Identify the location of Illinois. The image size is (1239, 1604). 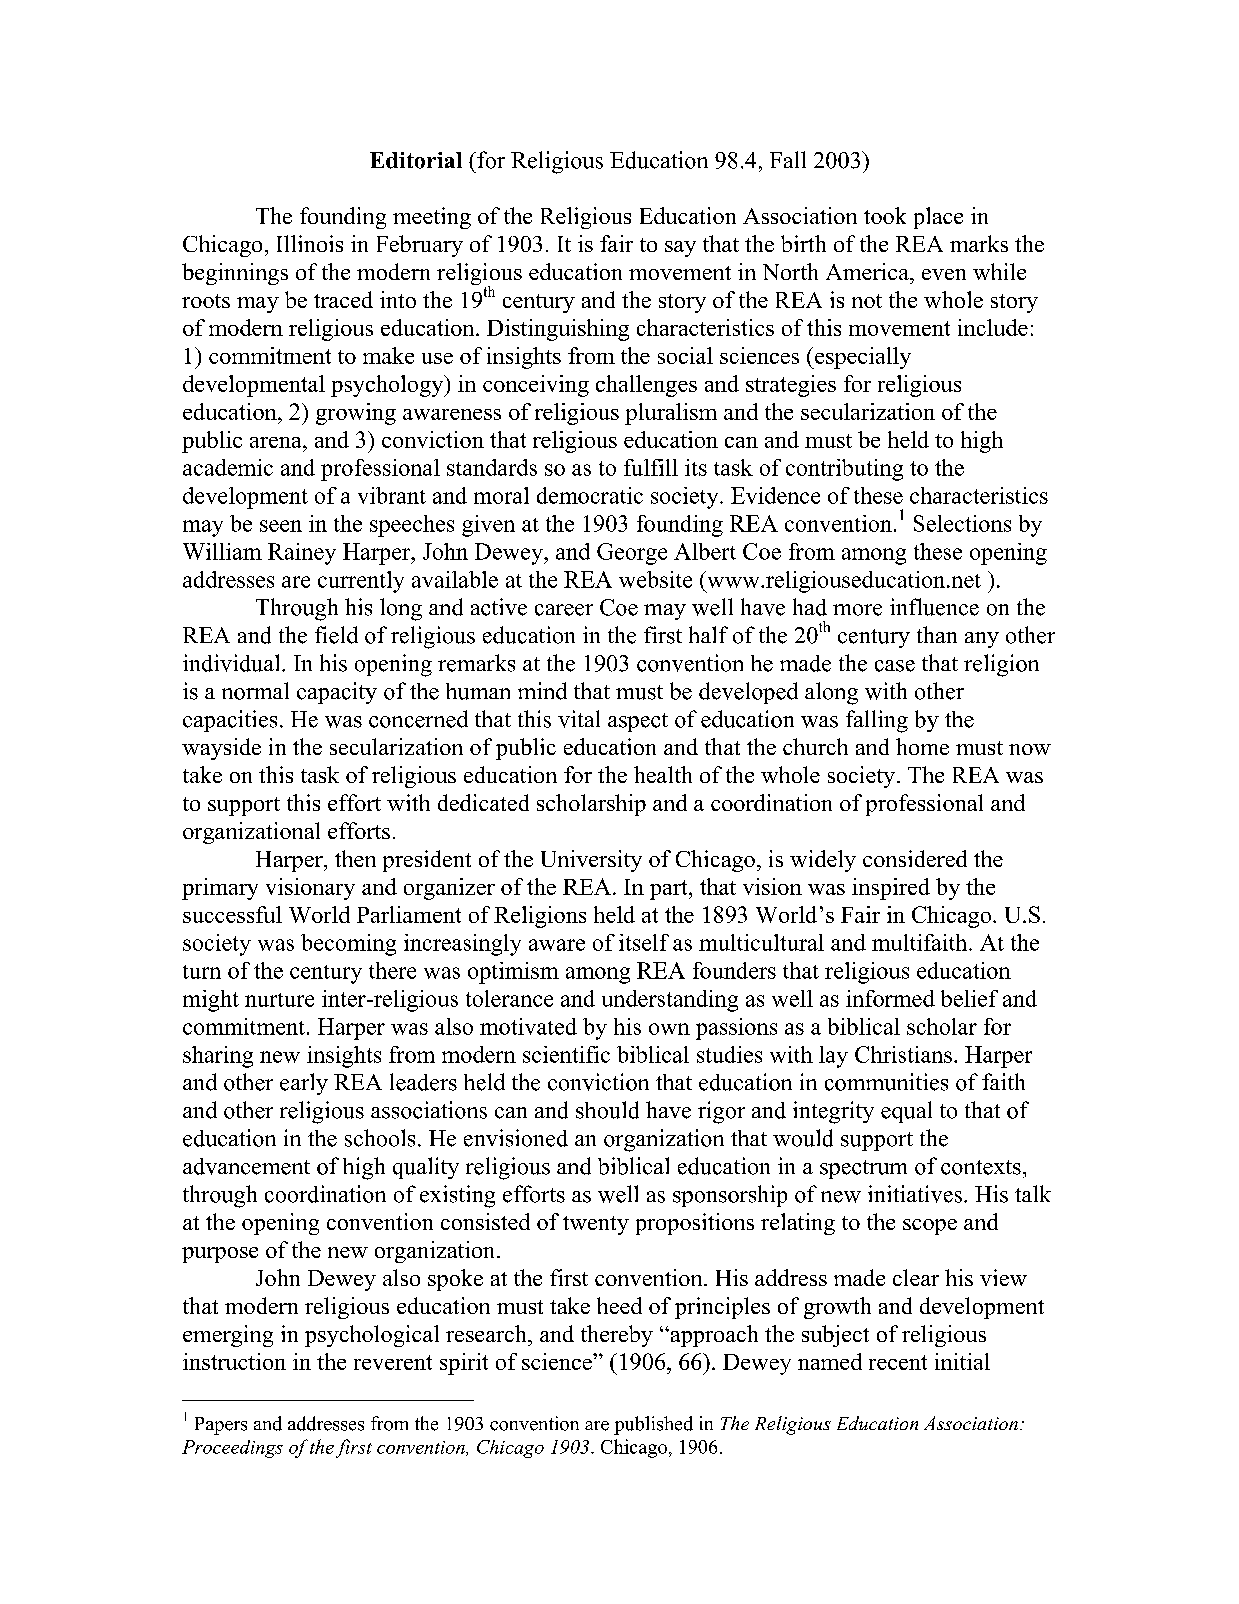
(310, 243).
